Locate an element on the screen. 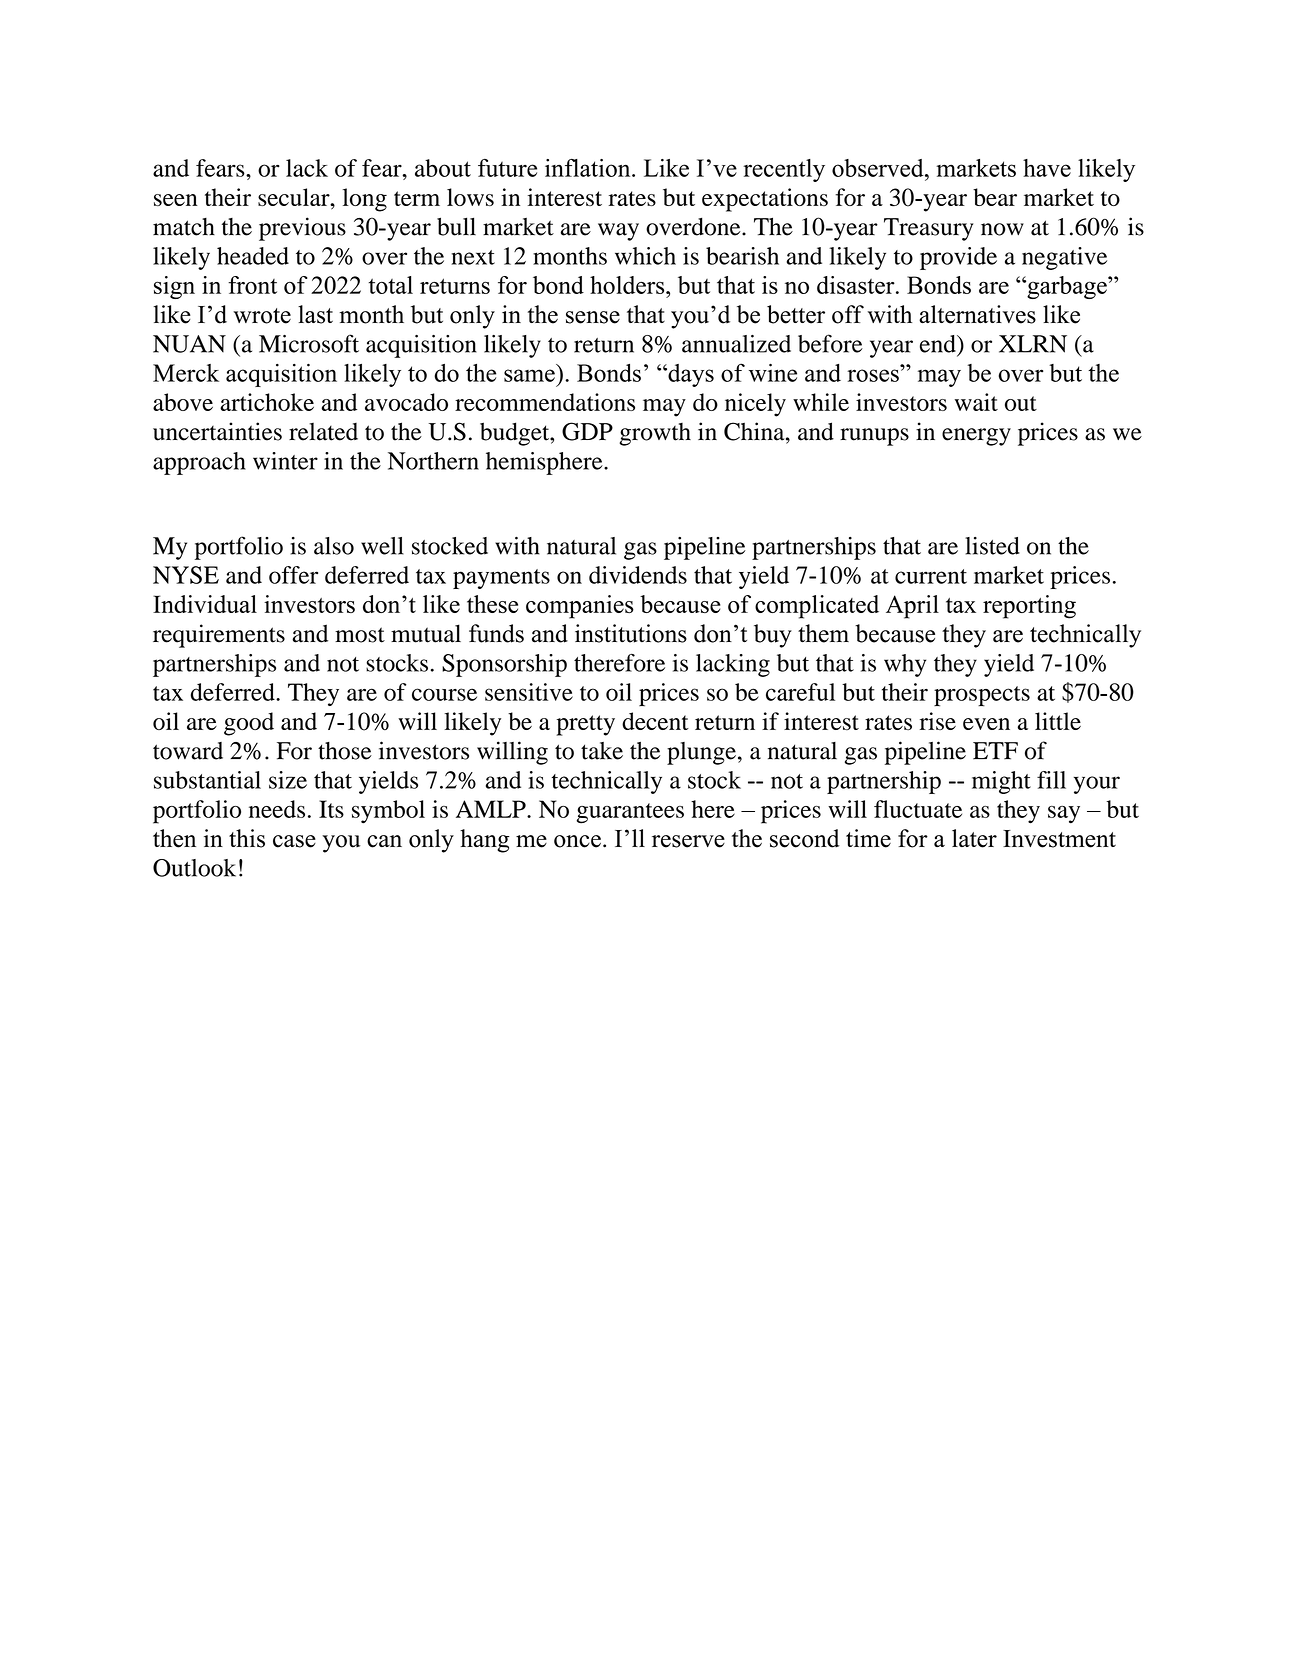 The width and height of the screenshot is (1298, 1680). reserve is located at coordinates (688, 841).
